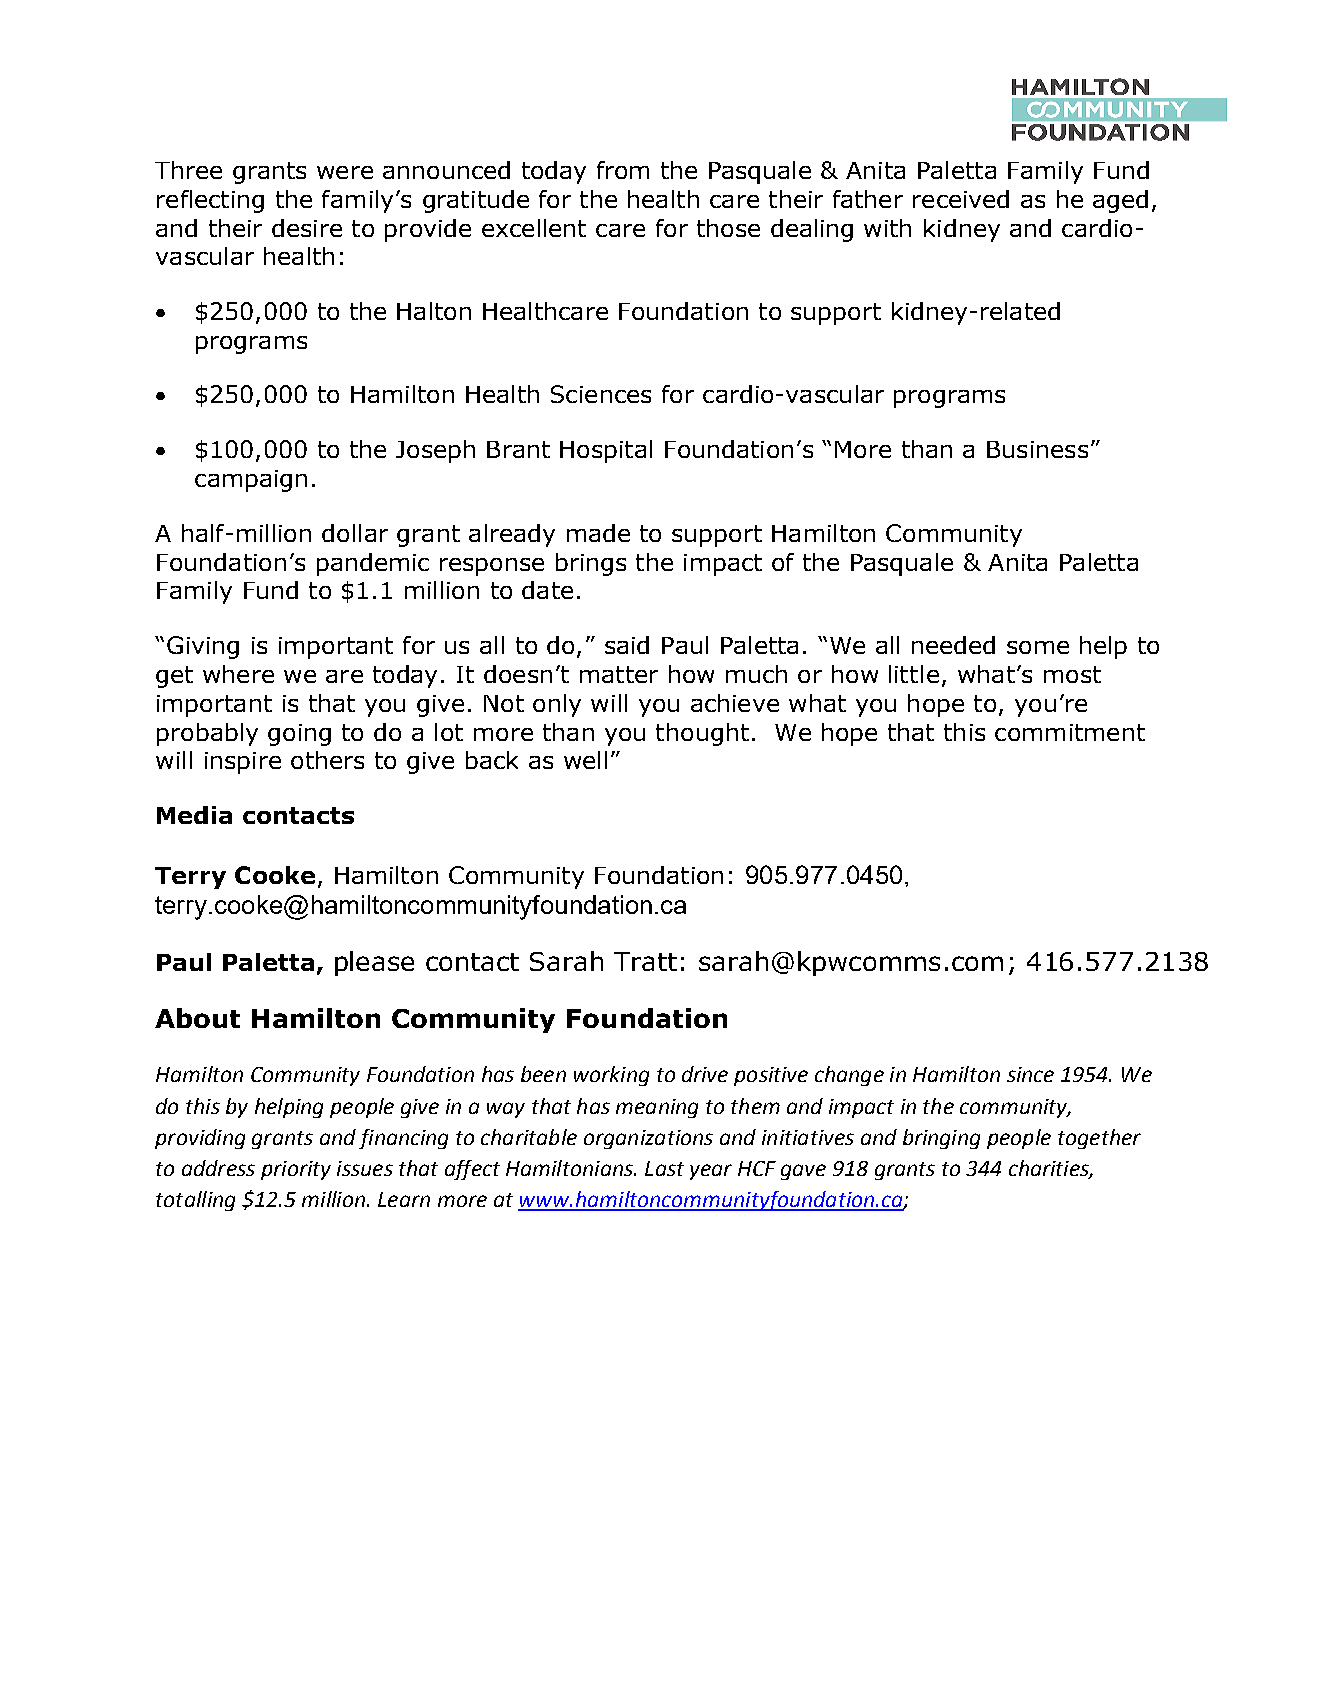 This screenshot has height=1708, width=1320. Describe the element at coordinates (598, 533) in the screenshot. I see `made` at that location.
